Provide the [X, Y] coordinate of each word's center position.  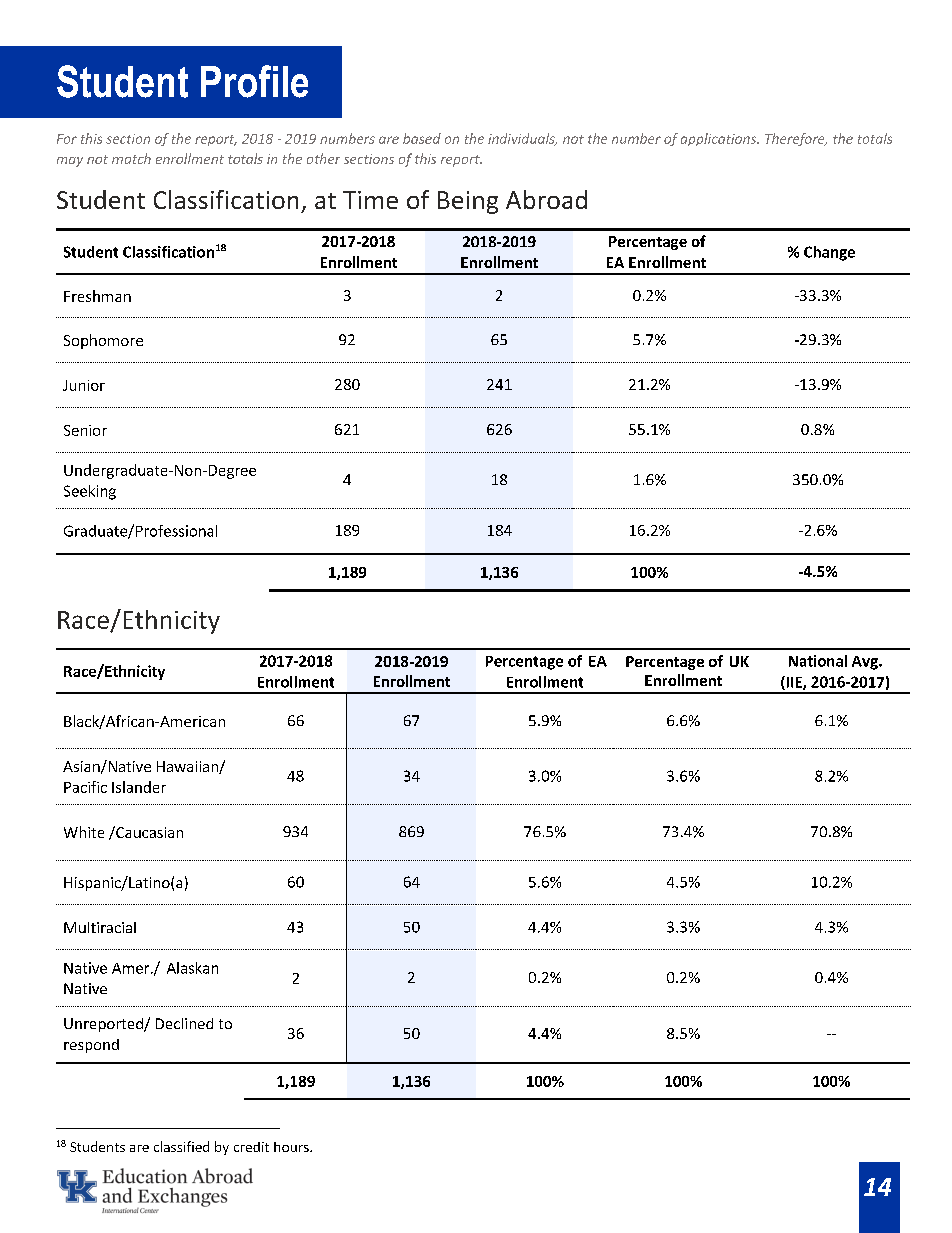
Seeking [90, 492]
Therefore [796, 139]
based [422, 138]
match [131, 158]
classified [181, 1146]
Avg [866, 663]
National [818, 661]
